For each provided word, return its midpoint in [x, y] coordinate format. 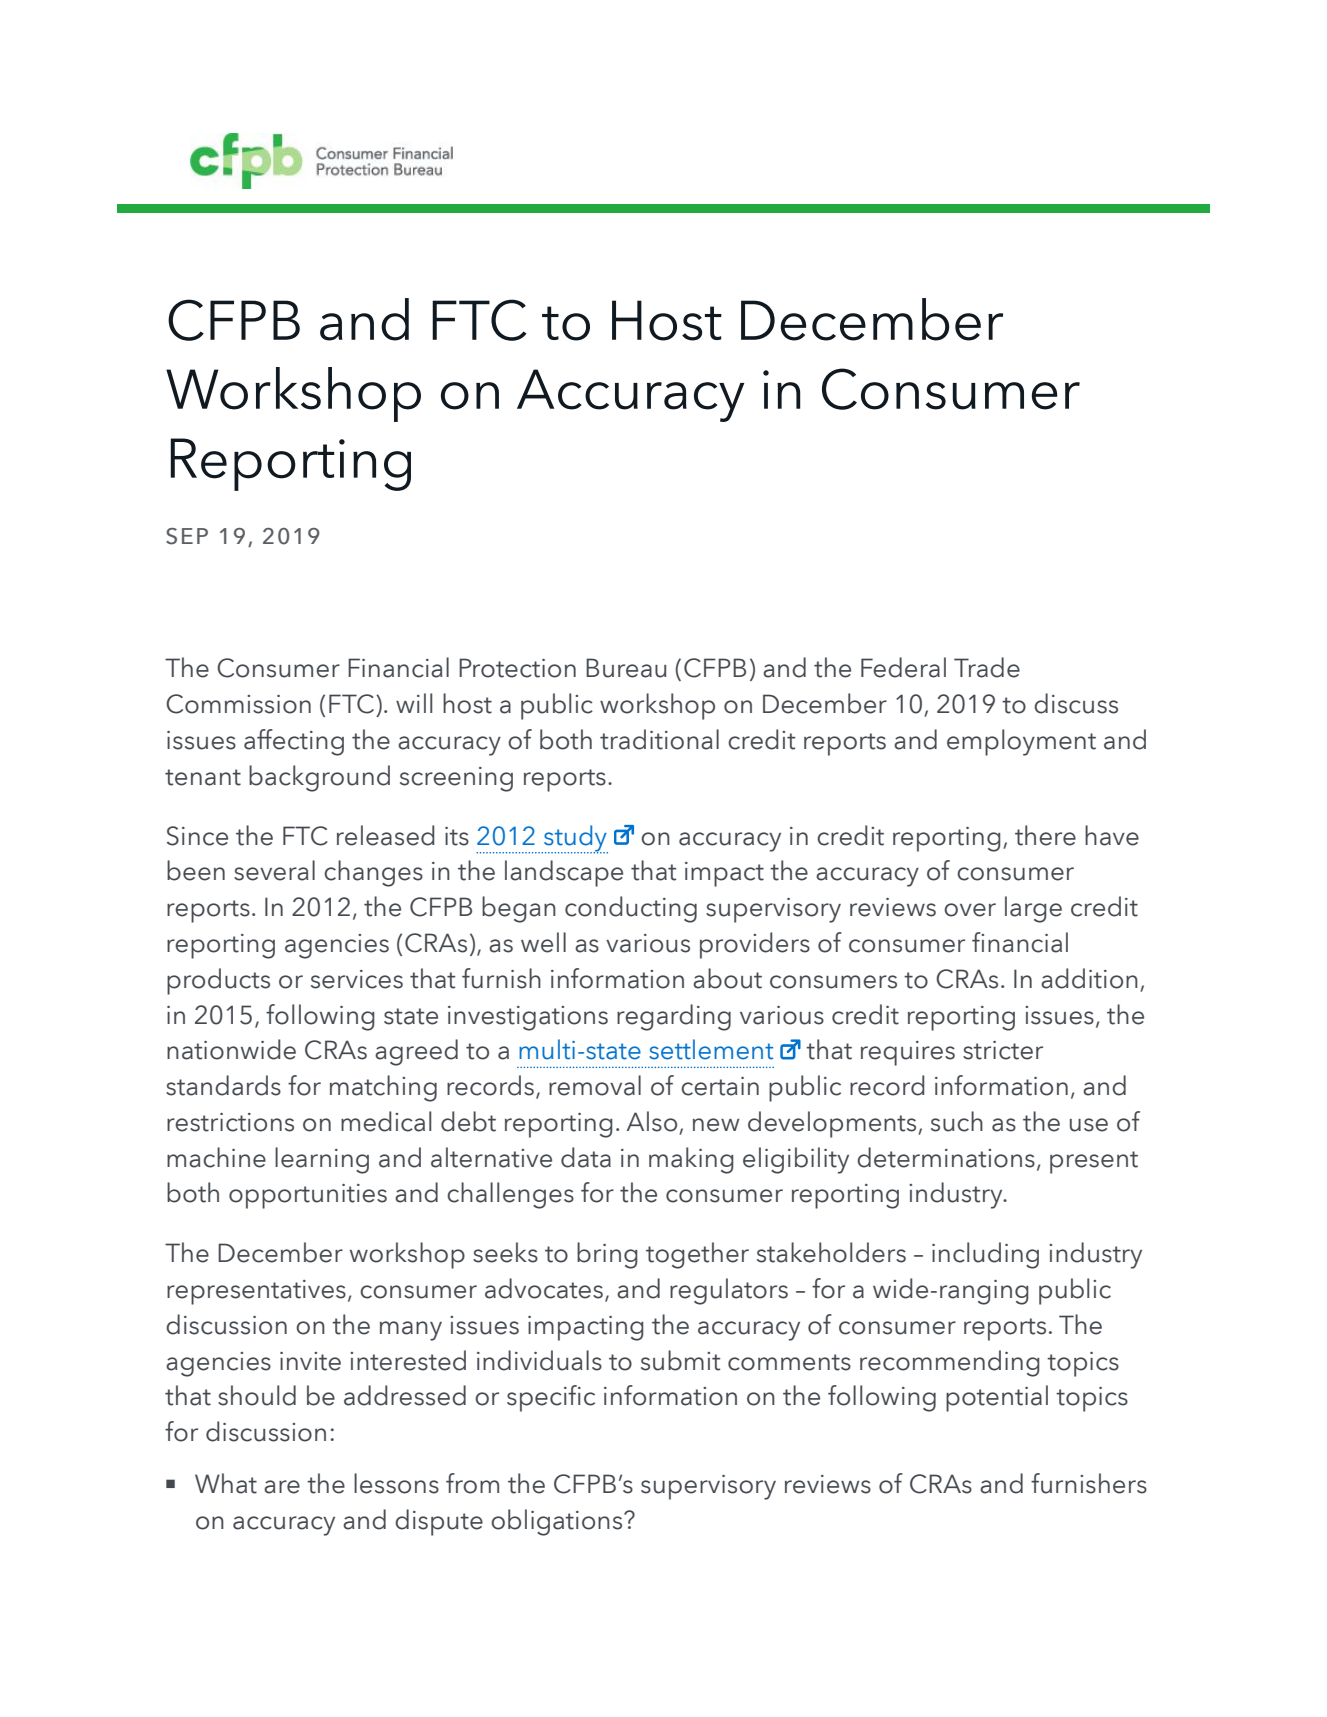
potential [997, 1398]
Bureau [626, 668]
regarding [674, 1017]
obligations [558, 1522]
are [282, 1487]
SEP [187, 536]
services [357, 979]
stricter [1003, 1050]
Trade [987, 667]
